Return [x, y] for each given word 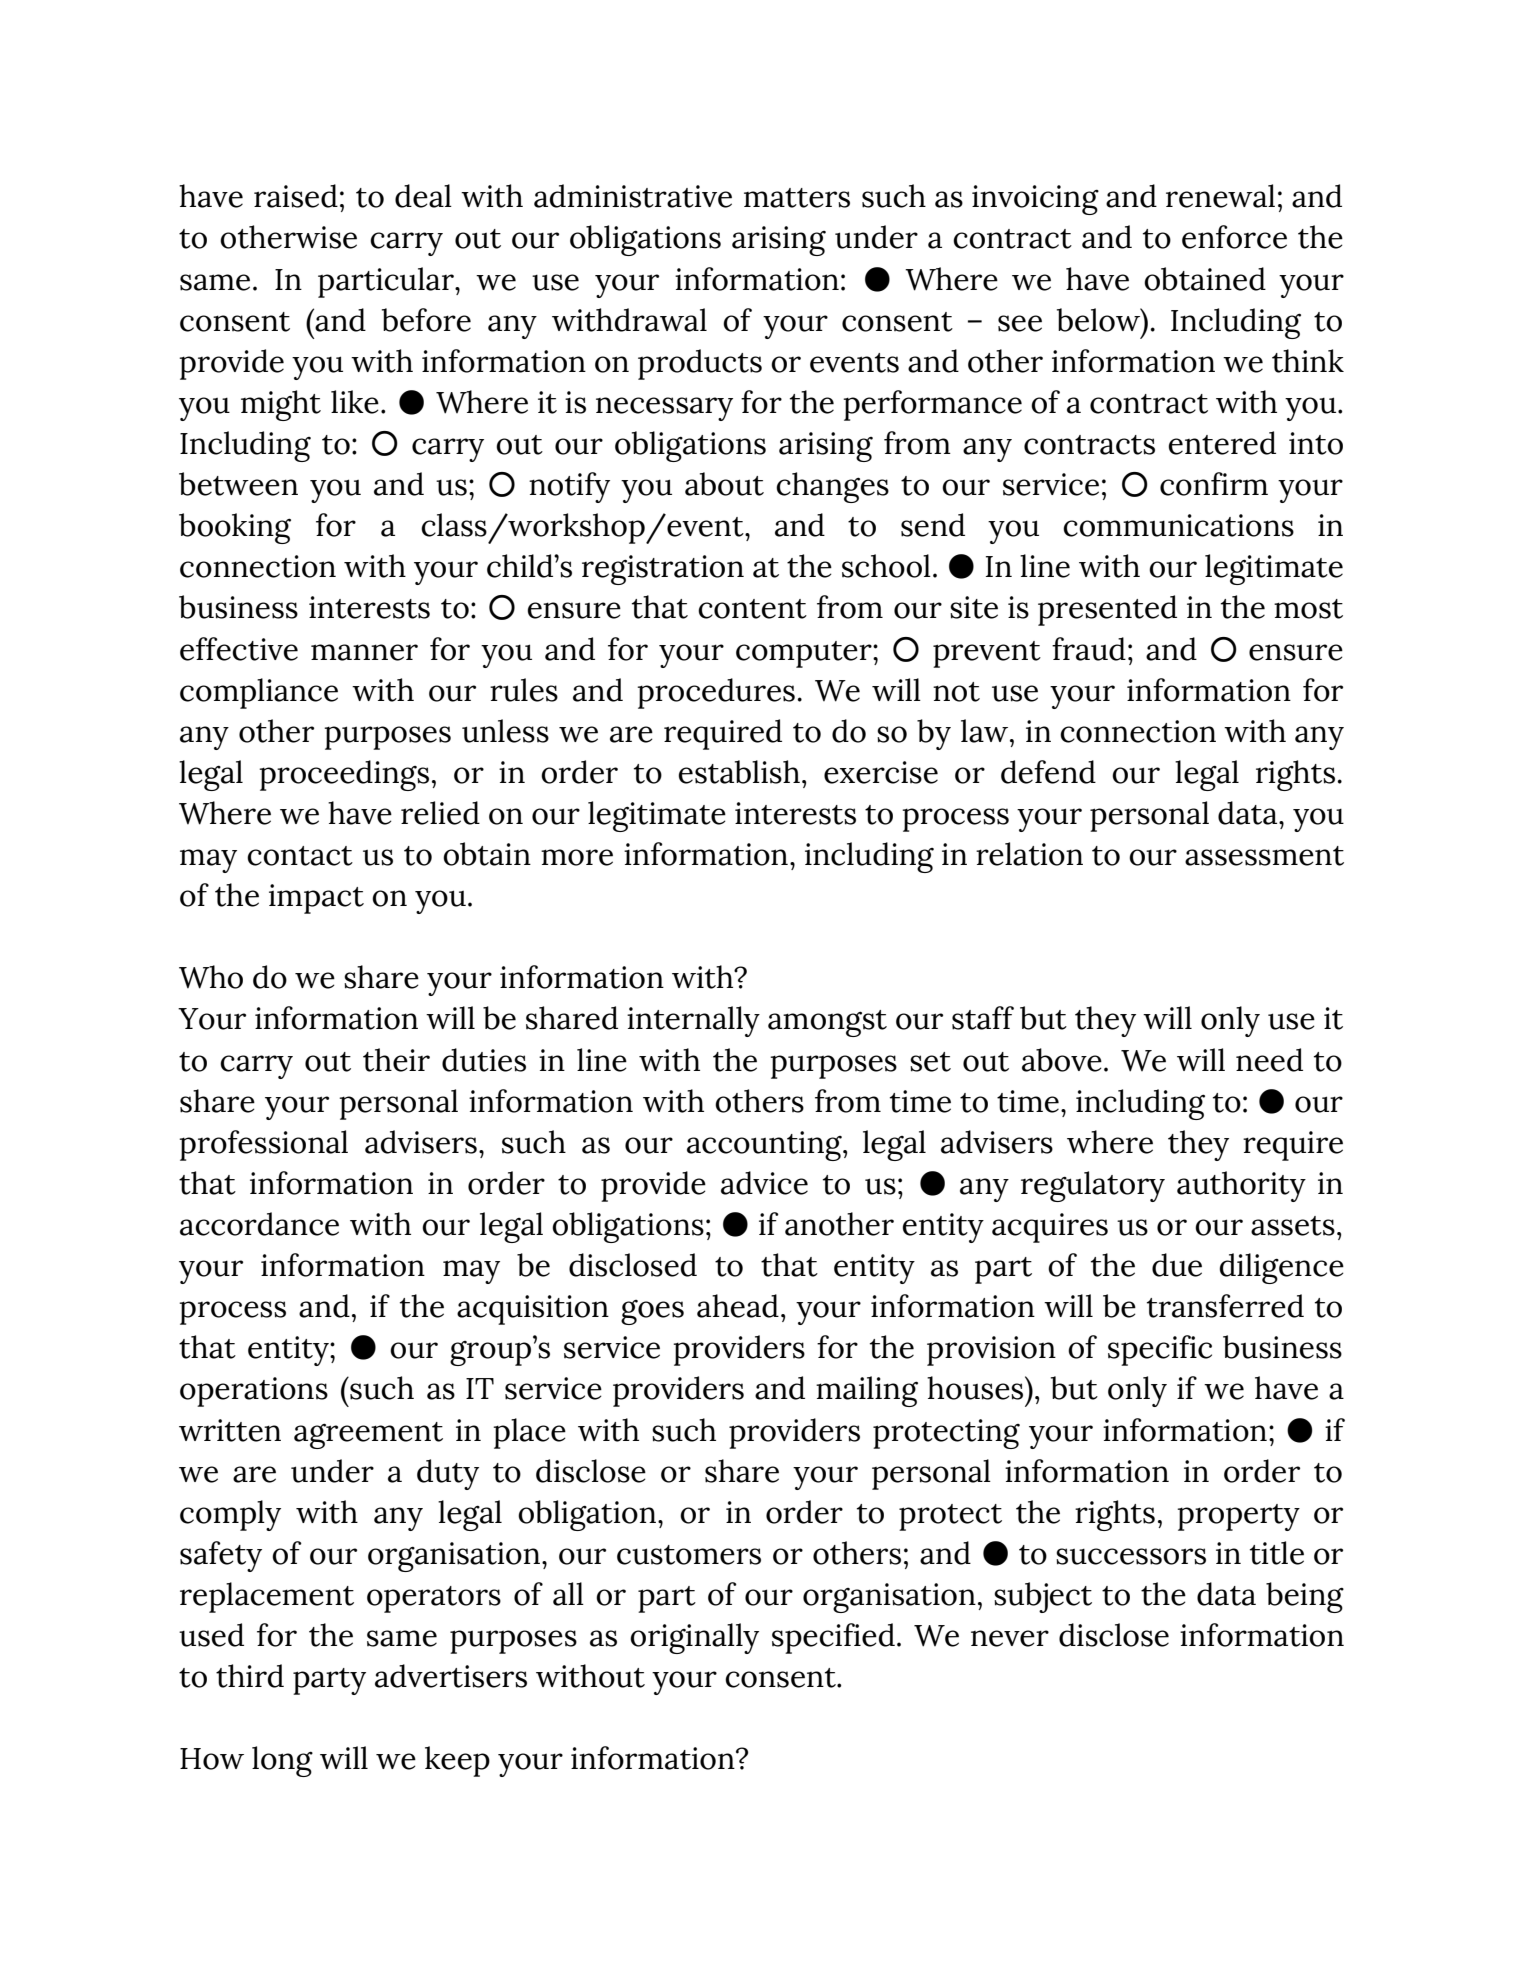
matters [797, 198]
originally [694, 1638]
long [282, 1761]
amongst [827, 1023]
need [1269, 1060]
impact [316, 899]
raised [296, 196]
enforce [1234, 237]
